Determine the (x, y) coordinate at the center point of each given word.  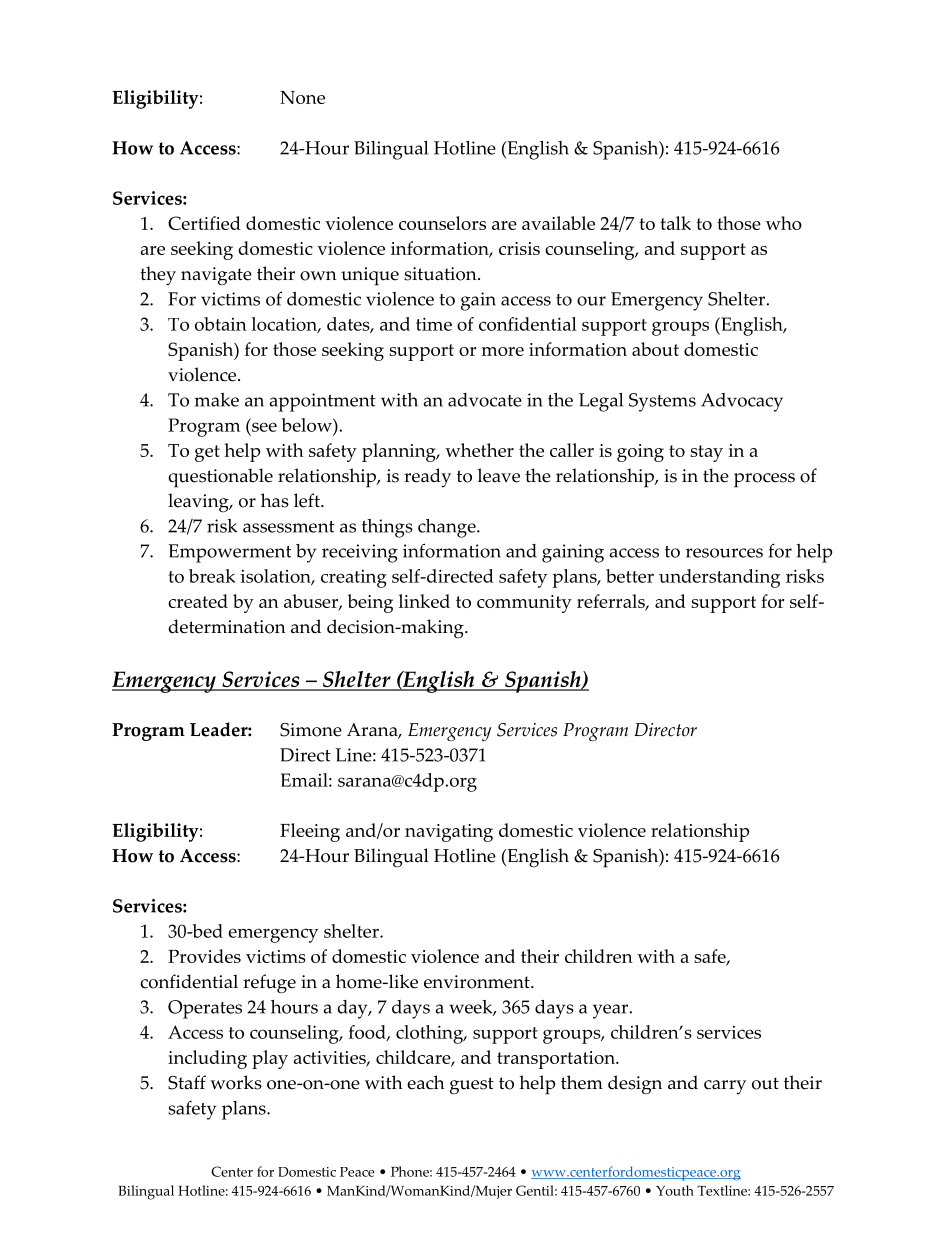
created (198, 601)
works (236, 1082)
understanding (719, 578)
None (302, 97)
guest (472, 1086)
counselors (442, 223)
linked (424, 601)
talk (675, 223)
